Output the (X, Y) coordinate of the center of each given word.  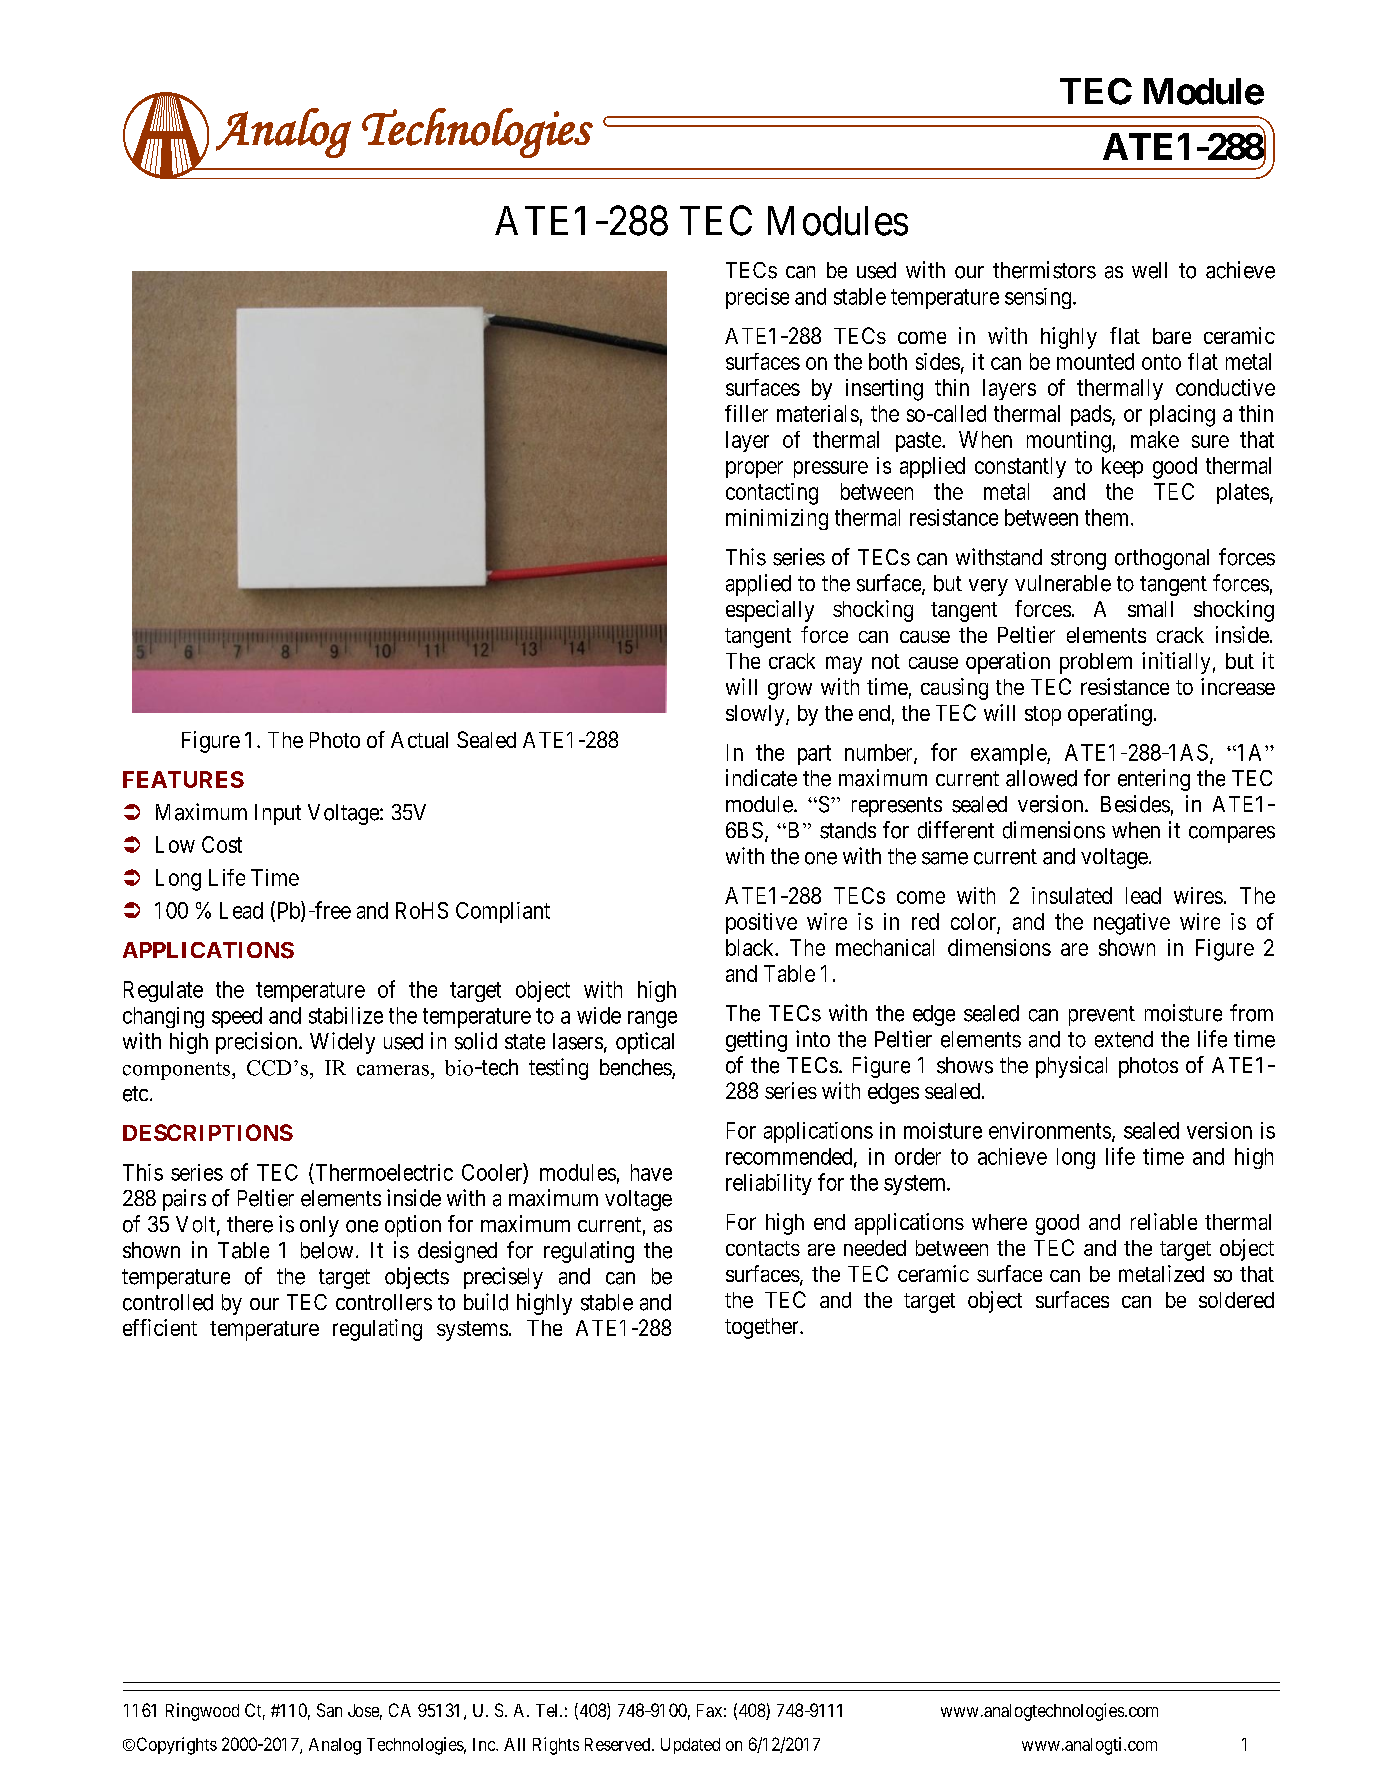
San (329, 1710)
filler (746, 413)
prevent (1102, 1016)
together (763, 1328)
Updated (690, 1746)
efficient (160, 1327)
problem (1096, 663)
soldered (1236, 1300)
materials (818, 413)
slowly (756, 715)
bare (1172, 336)
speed (237, 1017)
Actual (419, 740)
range (652, 1019)
